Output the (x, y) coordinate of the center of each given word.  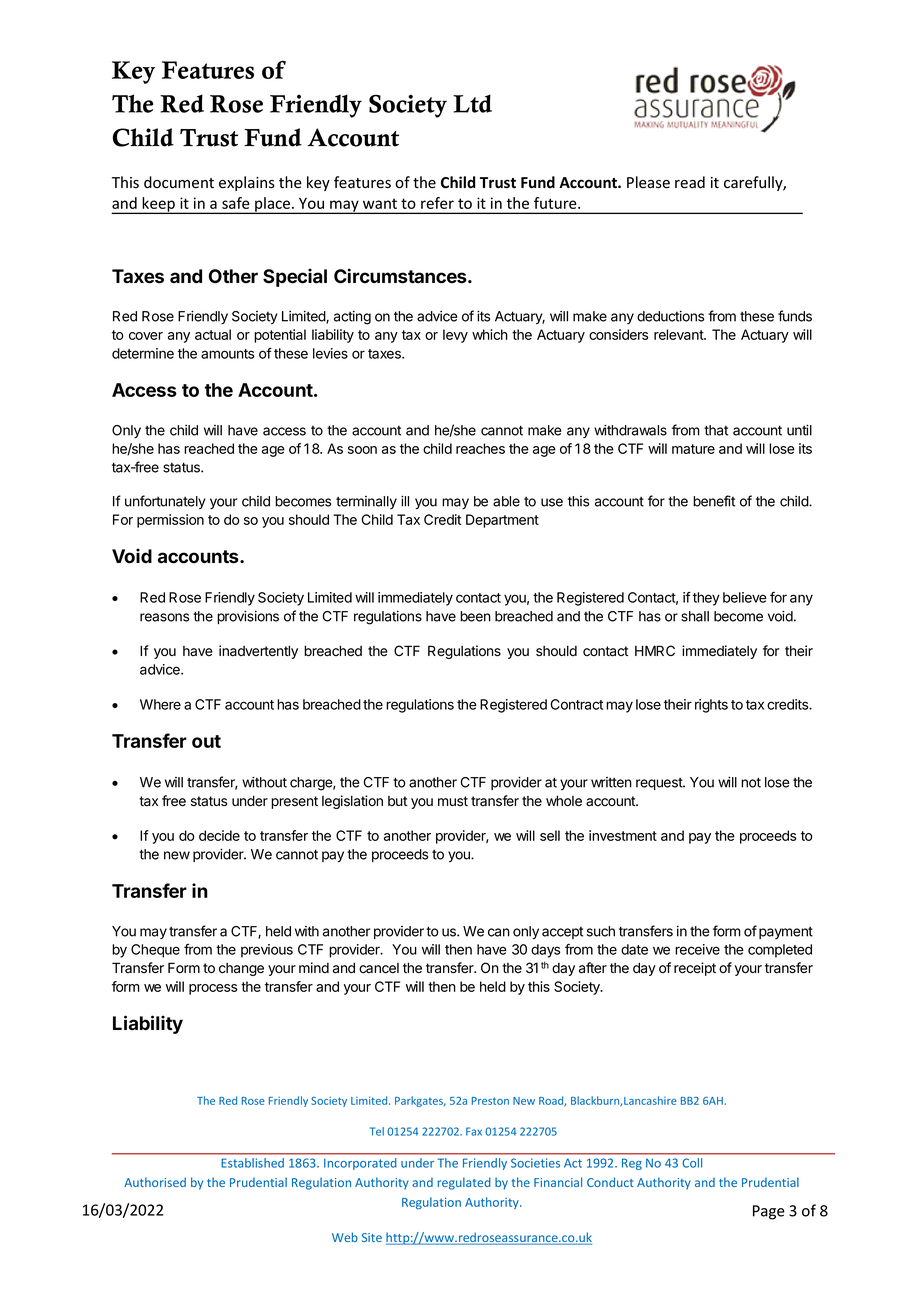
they (706, 599)
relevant (679, 334)
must (453, 801)
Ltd (472, 103)
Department (502, 521)
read (690, 182)
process (213, 989)
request (660, 784)
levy (455, 336)
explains (247, 183)
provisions (248, 617)
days (545, 951)
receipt (695, 969)
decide (219, 835)
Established (252, 1163)
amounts (227, 354)
